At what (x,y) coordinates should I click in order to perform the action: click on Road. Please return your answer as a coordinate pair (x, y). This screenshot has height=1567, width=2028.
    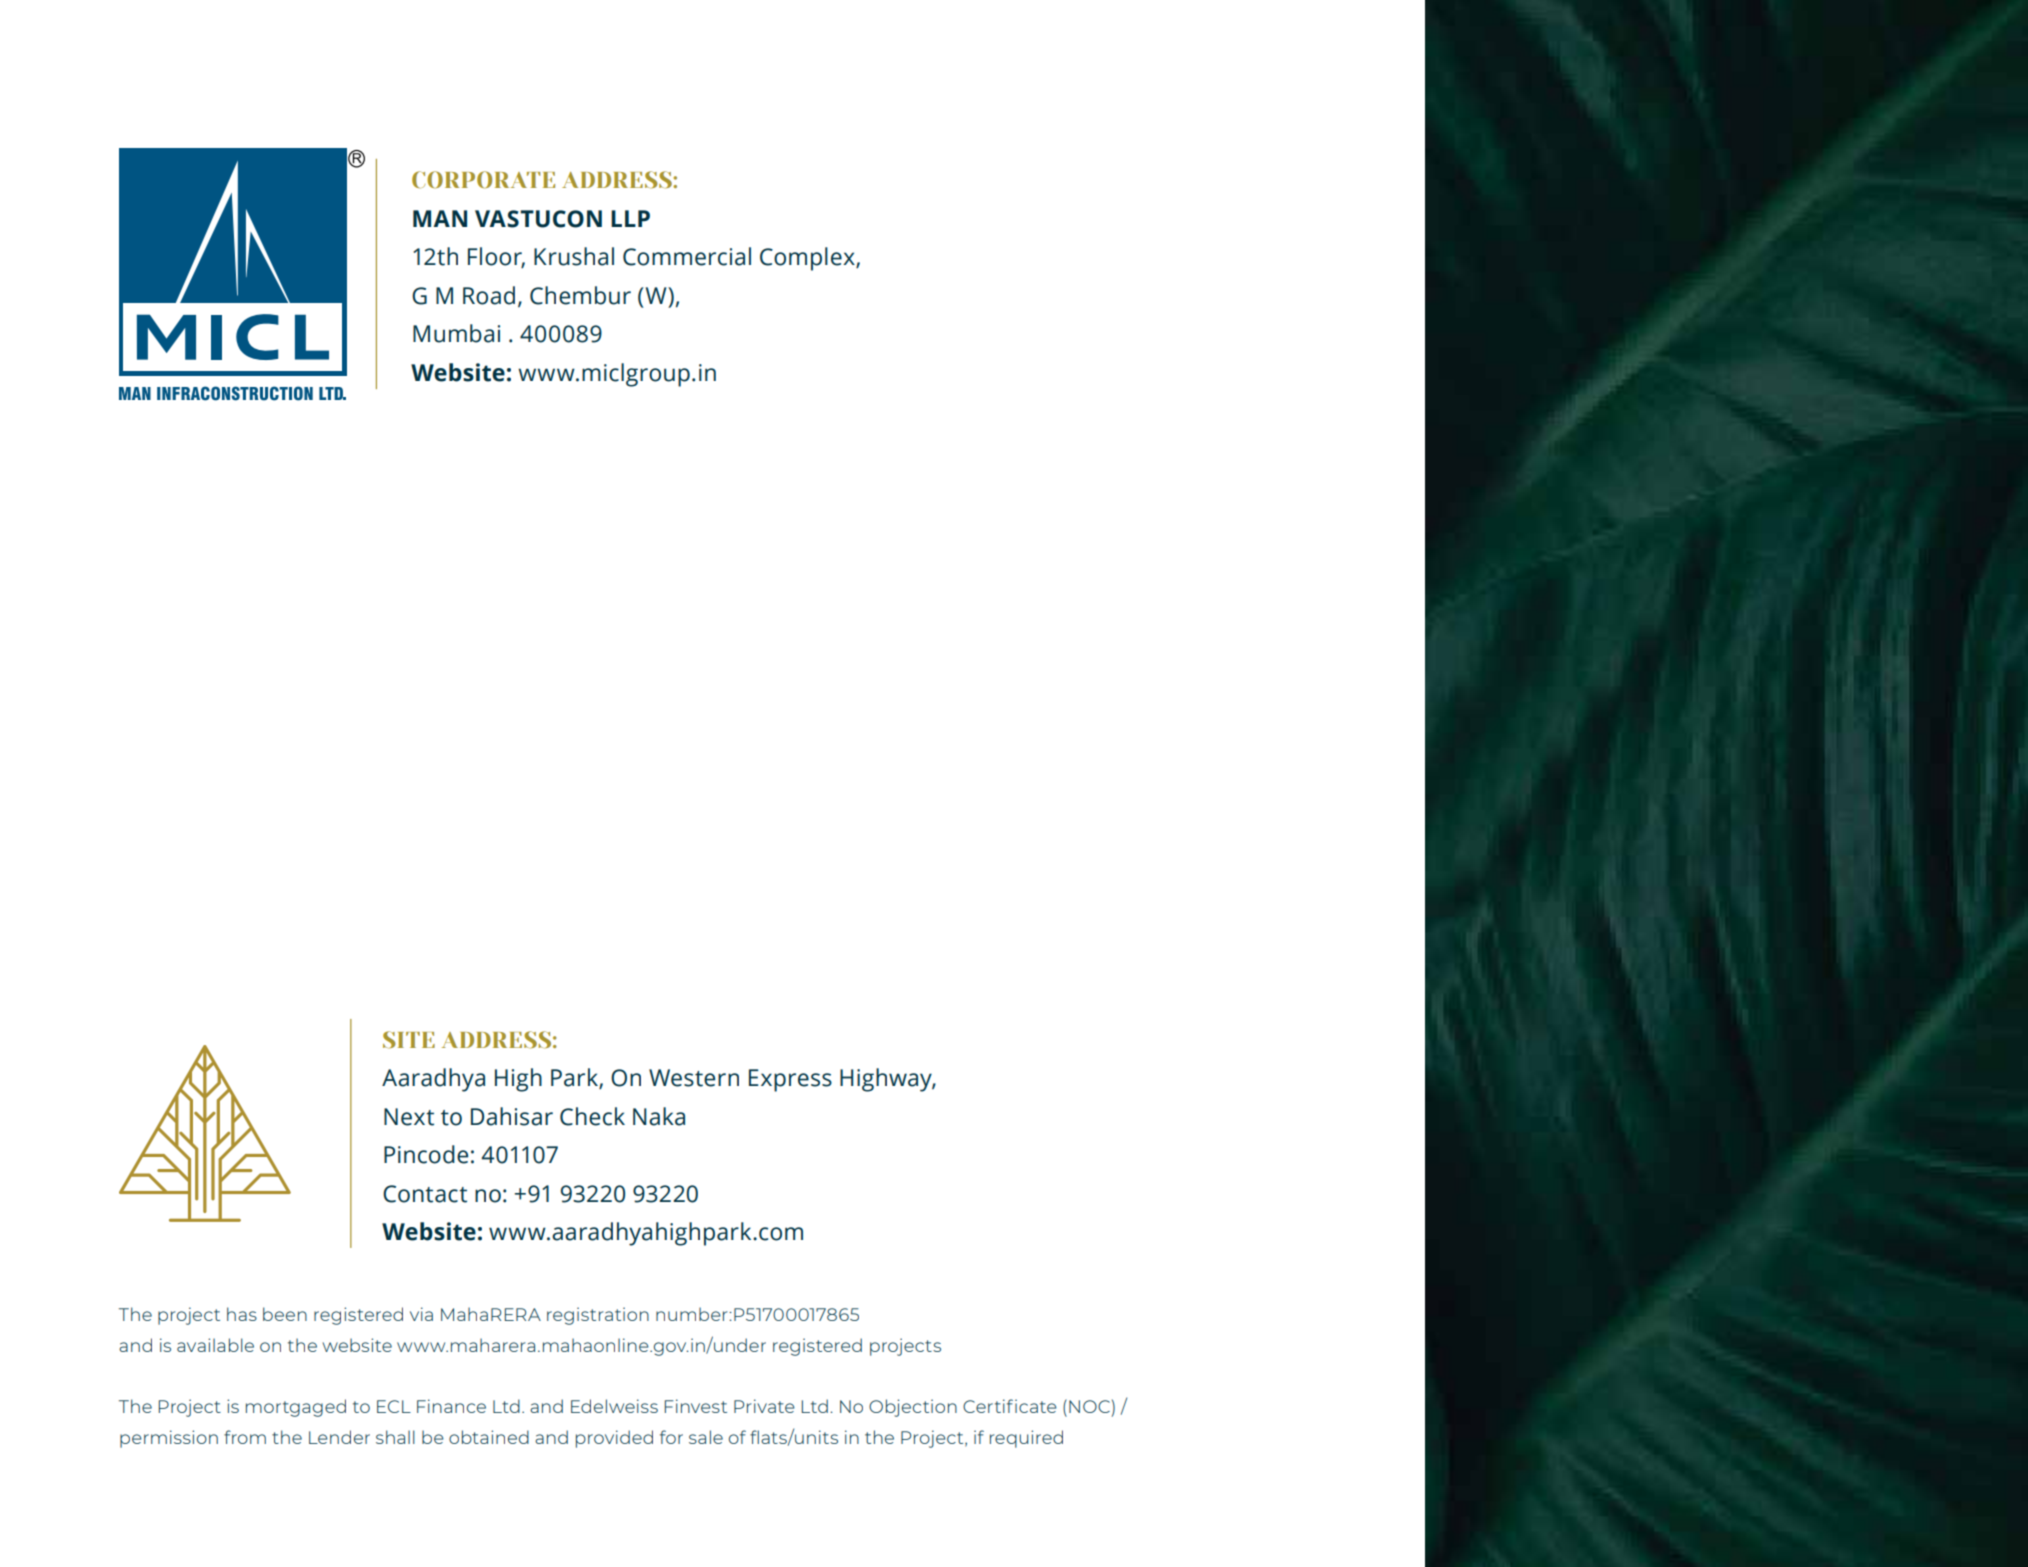
    Looking at the image, I should click on (489, 295).
